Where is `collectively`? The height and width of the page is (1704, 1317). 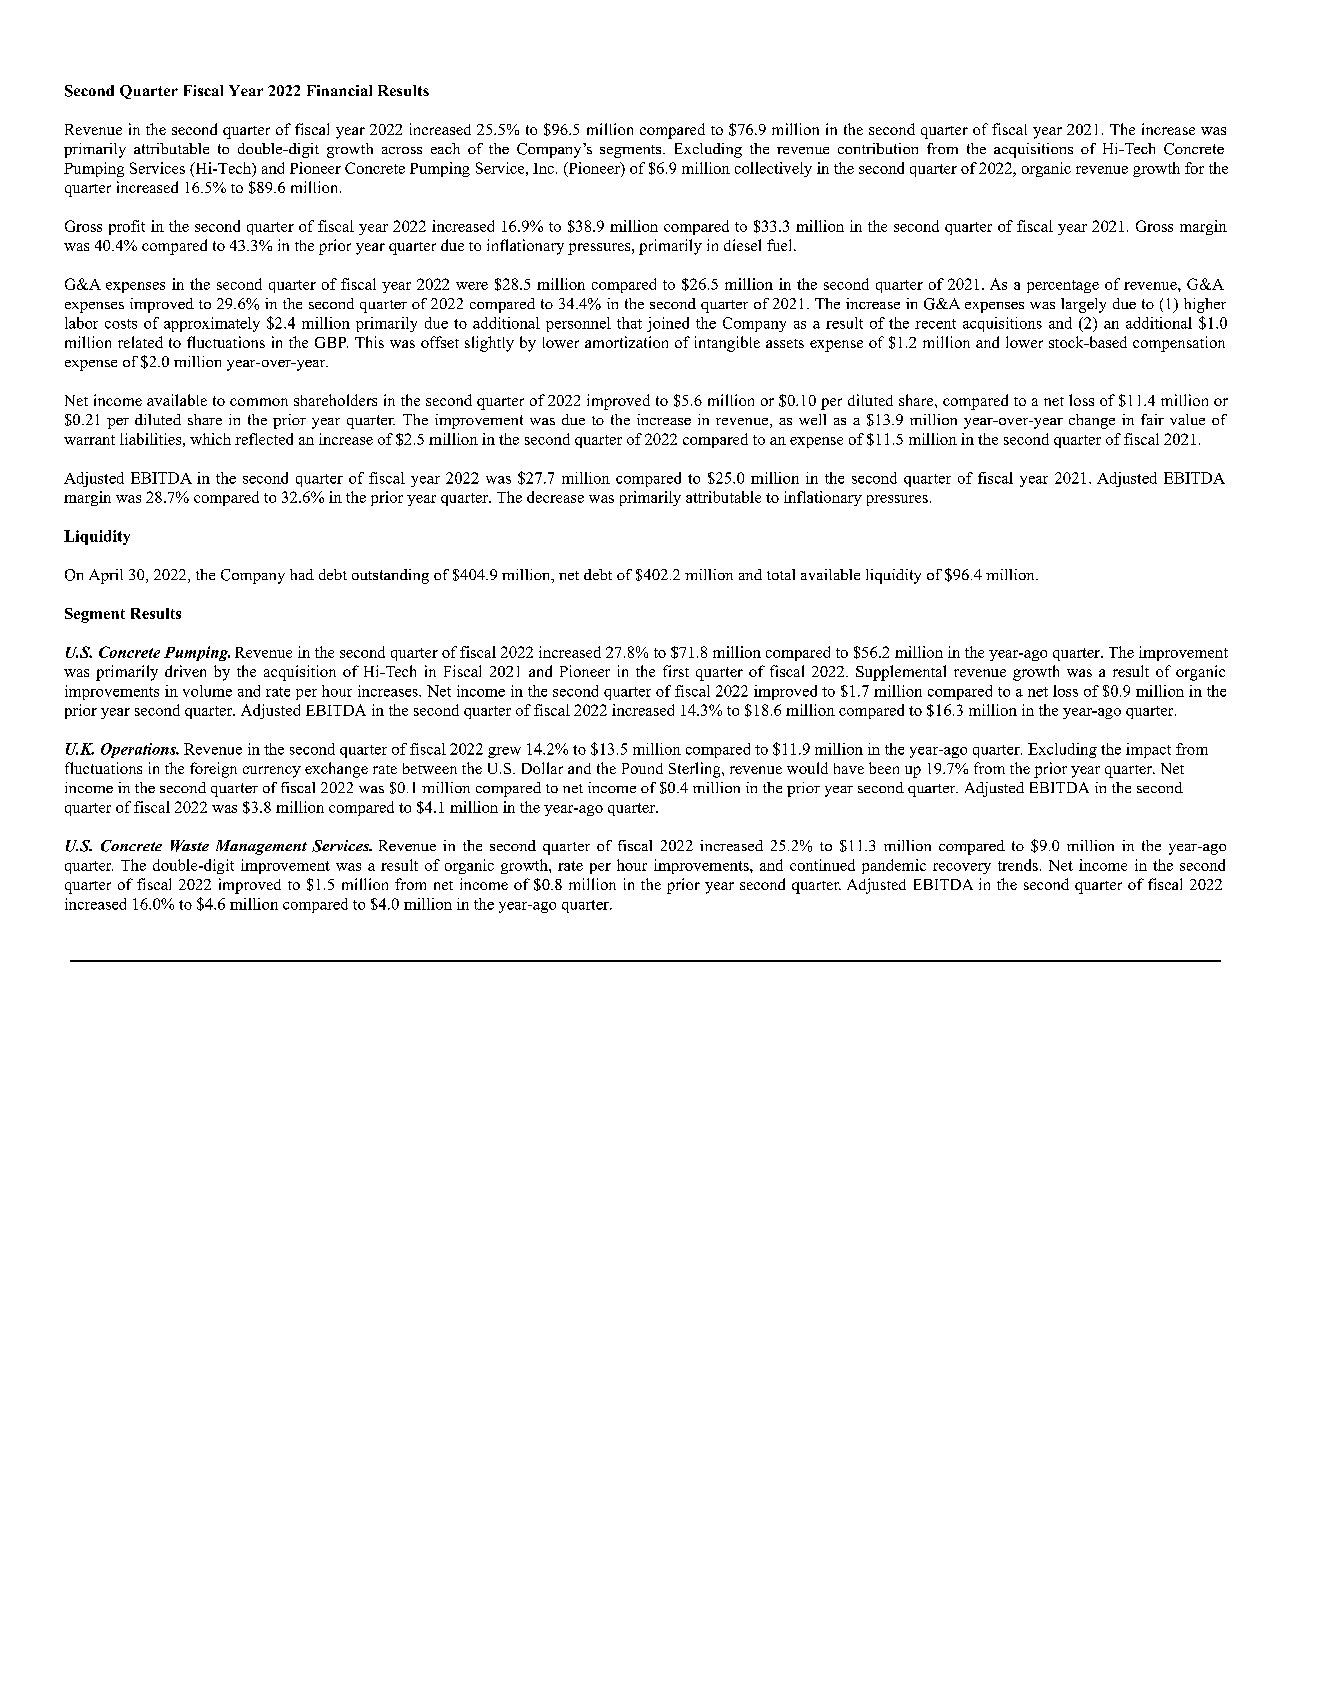
collectively is located at coordinates (773, 169).
